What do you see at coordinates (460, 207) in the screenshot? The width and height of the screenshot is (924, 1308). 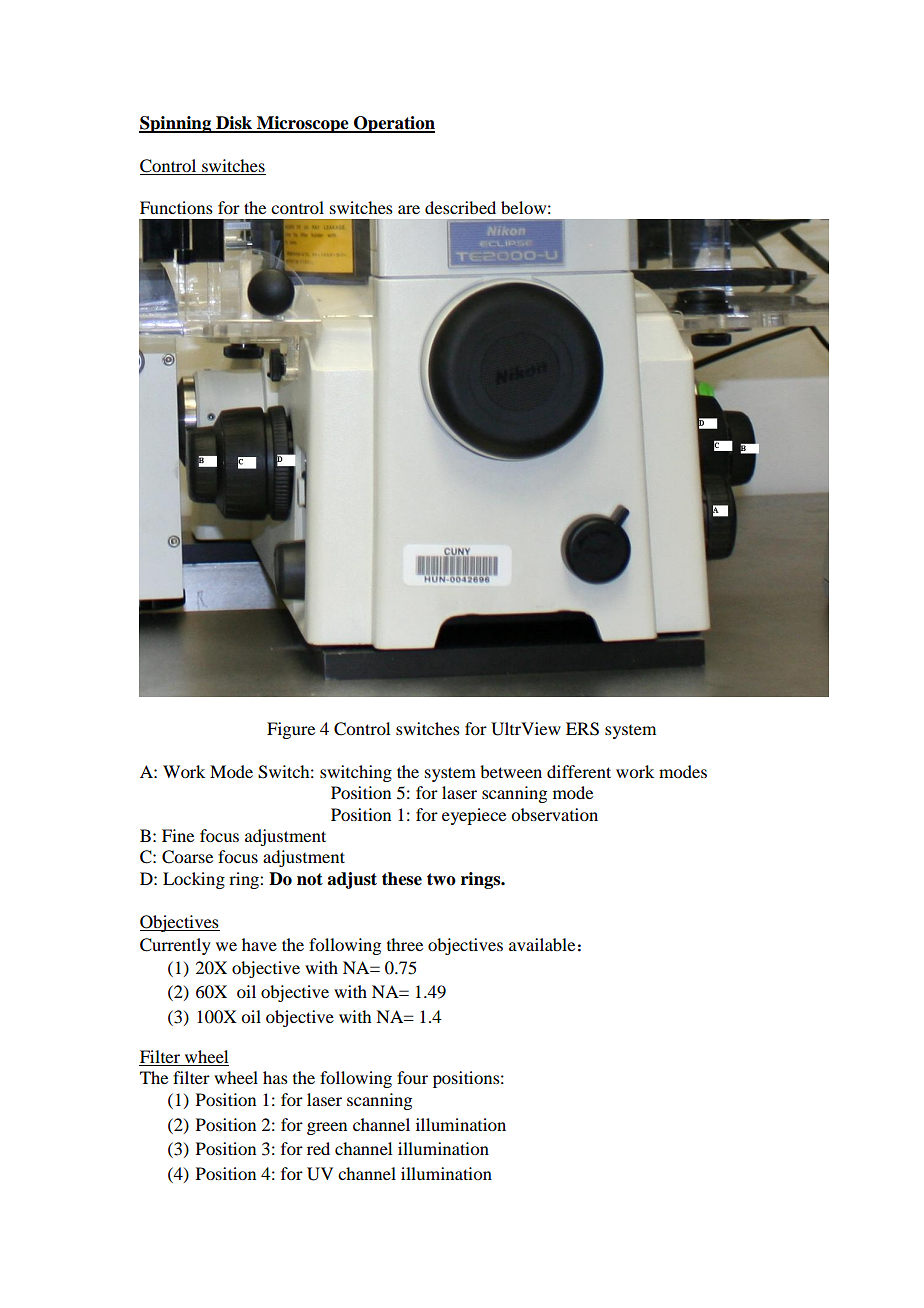 I see `described` at bounding box center [460, 207].
